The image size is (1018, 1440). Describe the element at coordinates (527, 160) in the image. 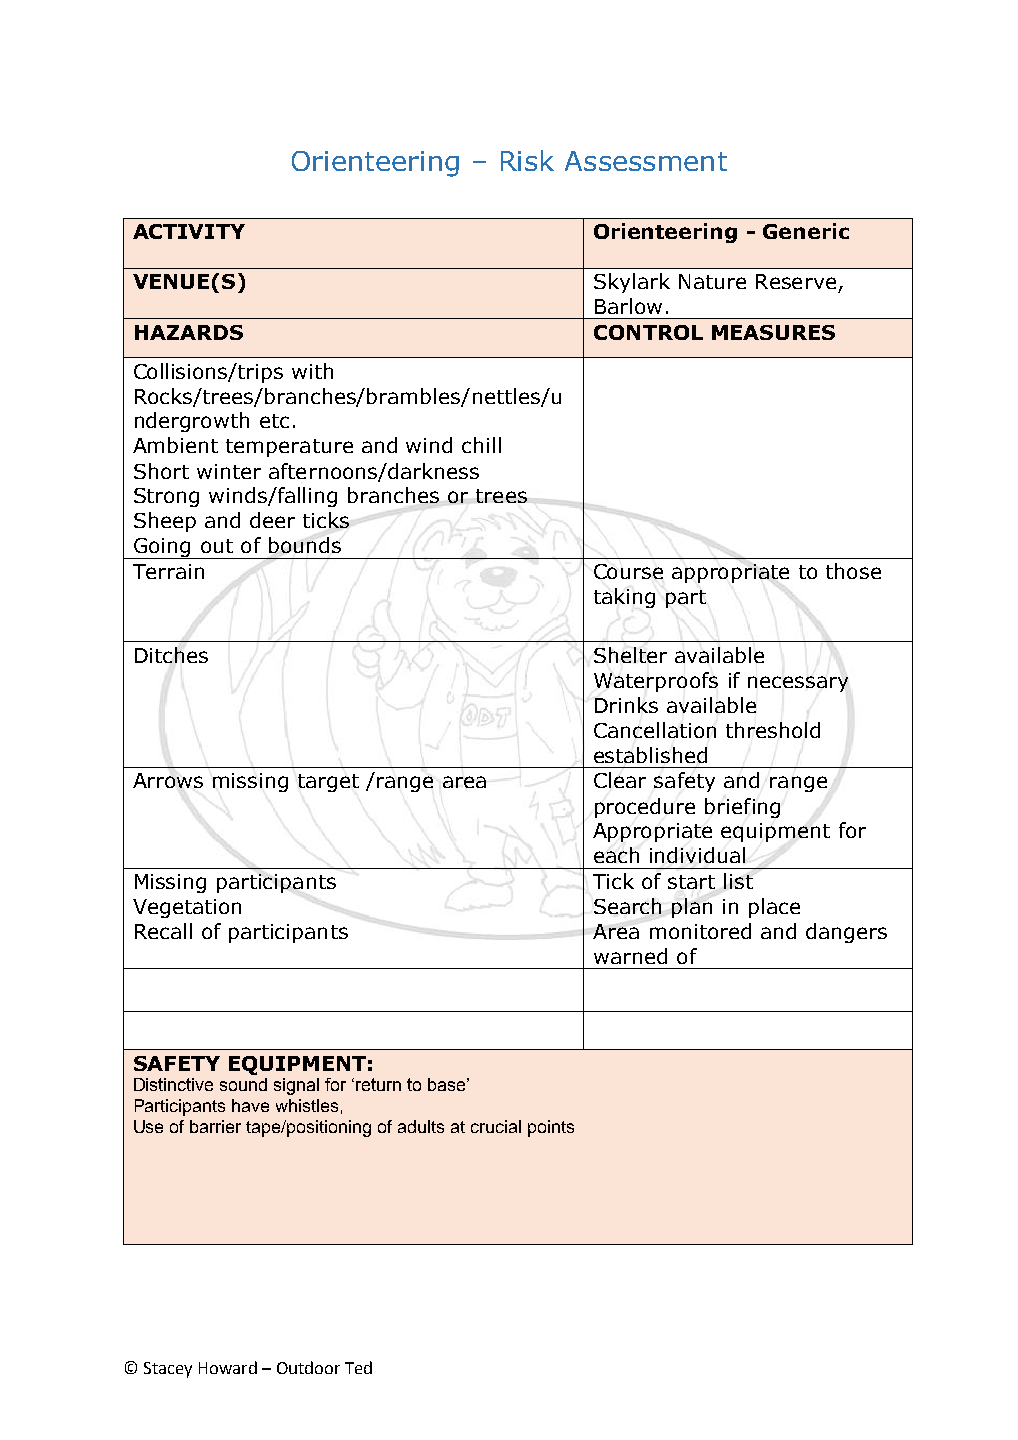

I see `Risk` at that location.
